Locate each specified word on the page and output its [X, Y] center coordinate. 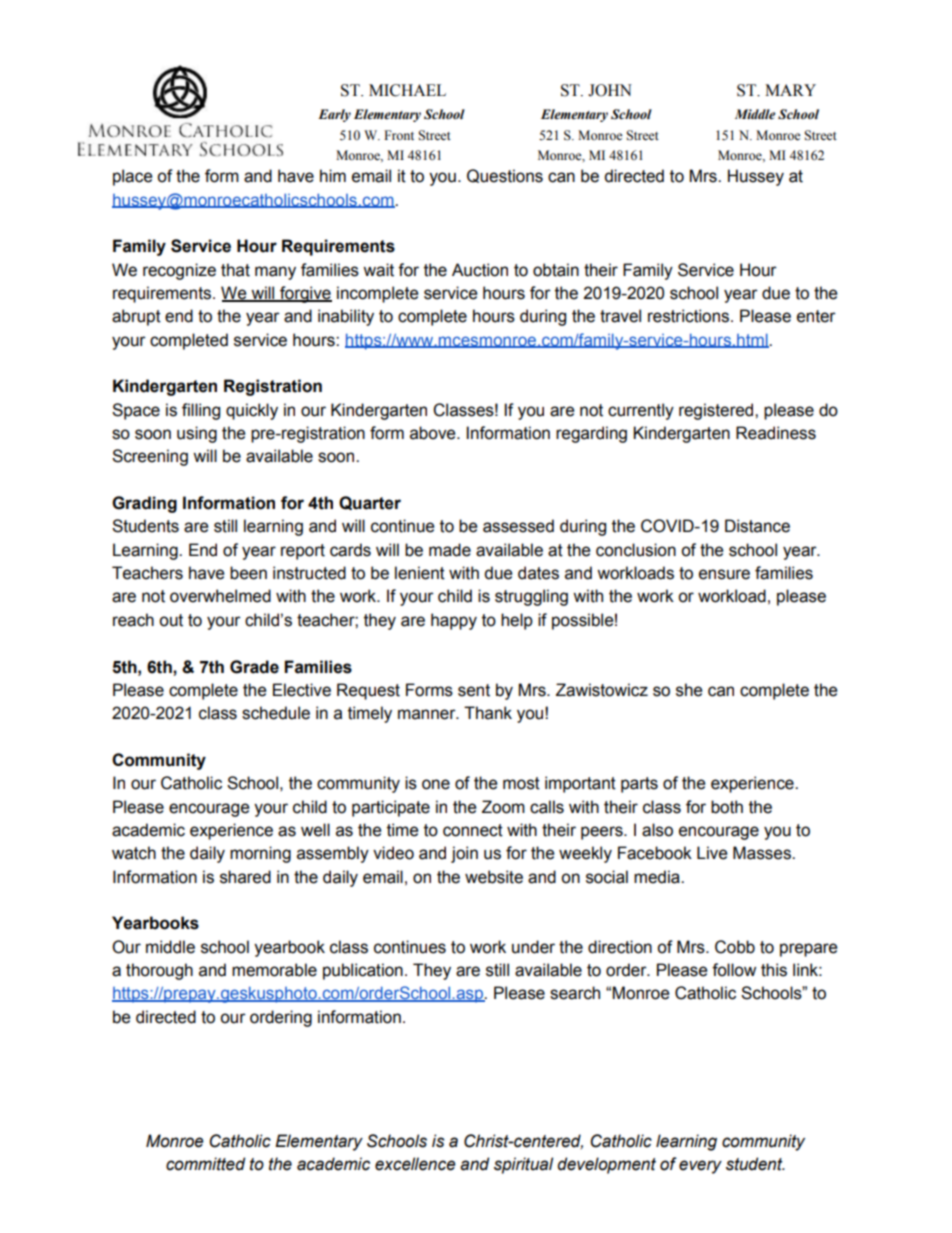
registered [717, 411]
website [494, 877]
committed [205, 1164]
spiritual [523, 1165]
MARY [790, 90]
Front [399, 135]
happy [454, 621]
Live [712, 853]
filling [201, 411]
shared [245, 877]
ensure [724, 574]
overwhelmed [220, 596]
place [132, 177]
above [434, 433]
